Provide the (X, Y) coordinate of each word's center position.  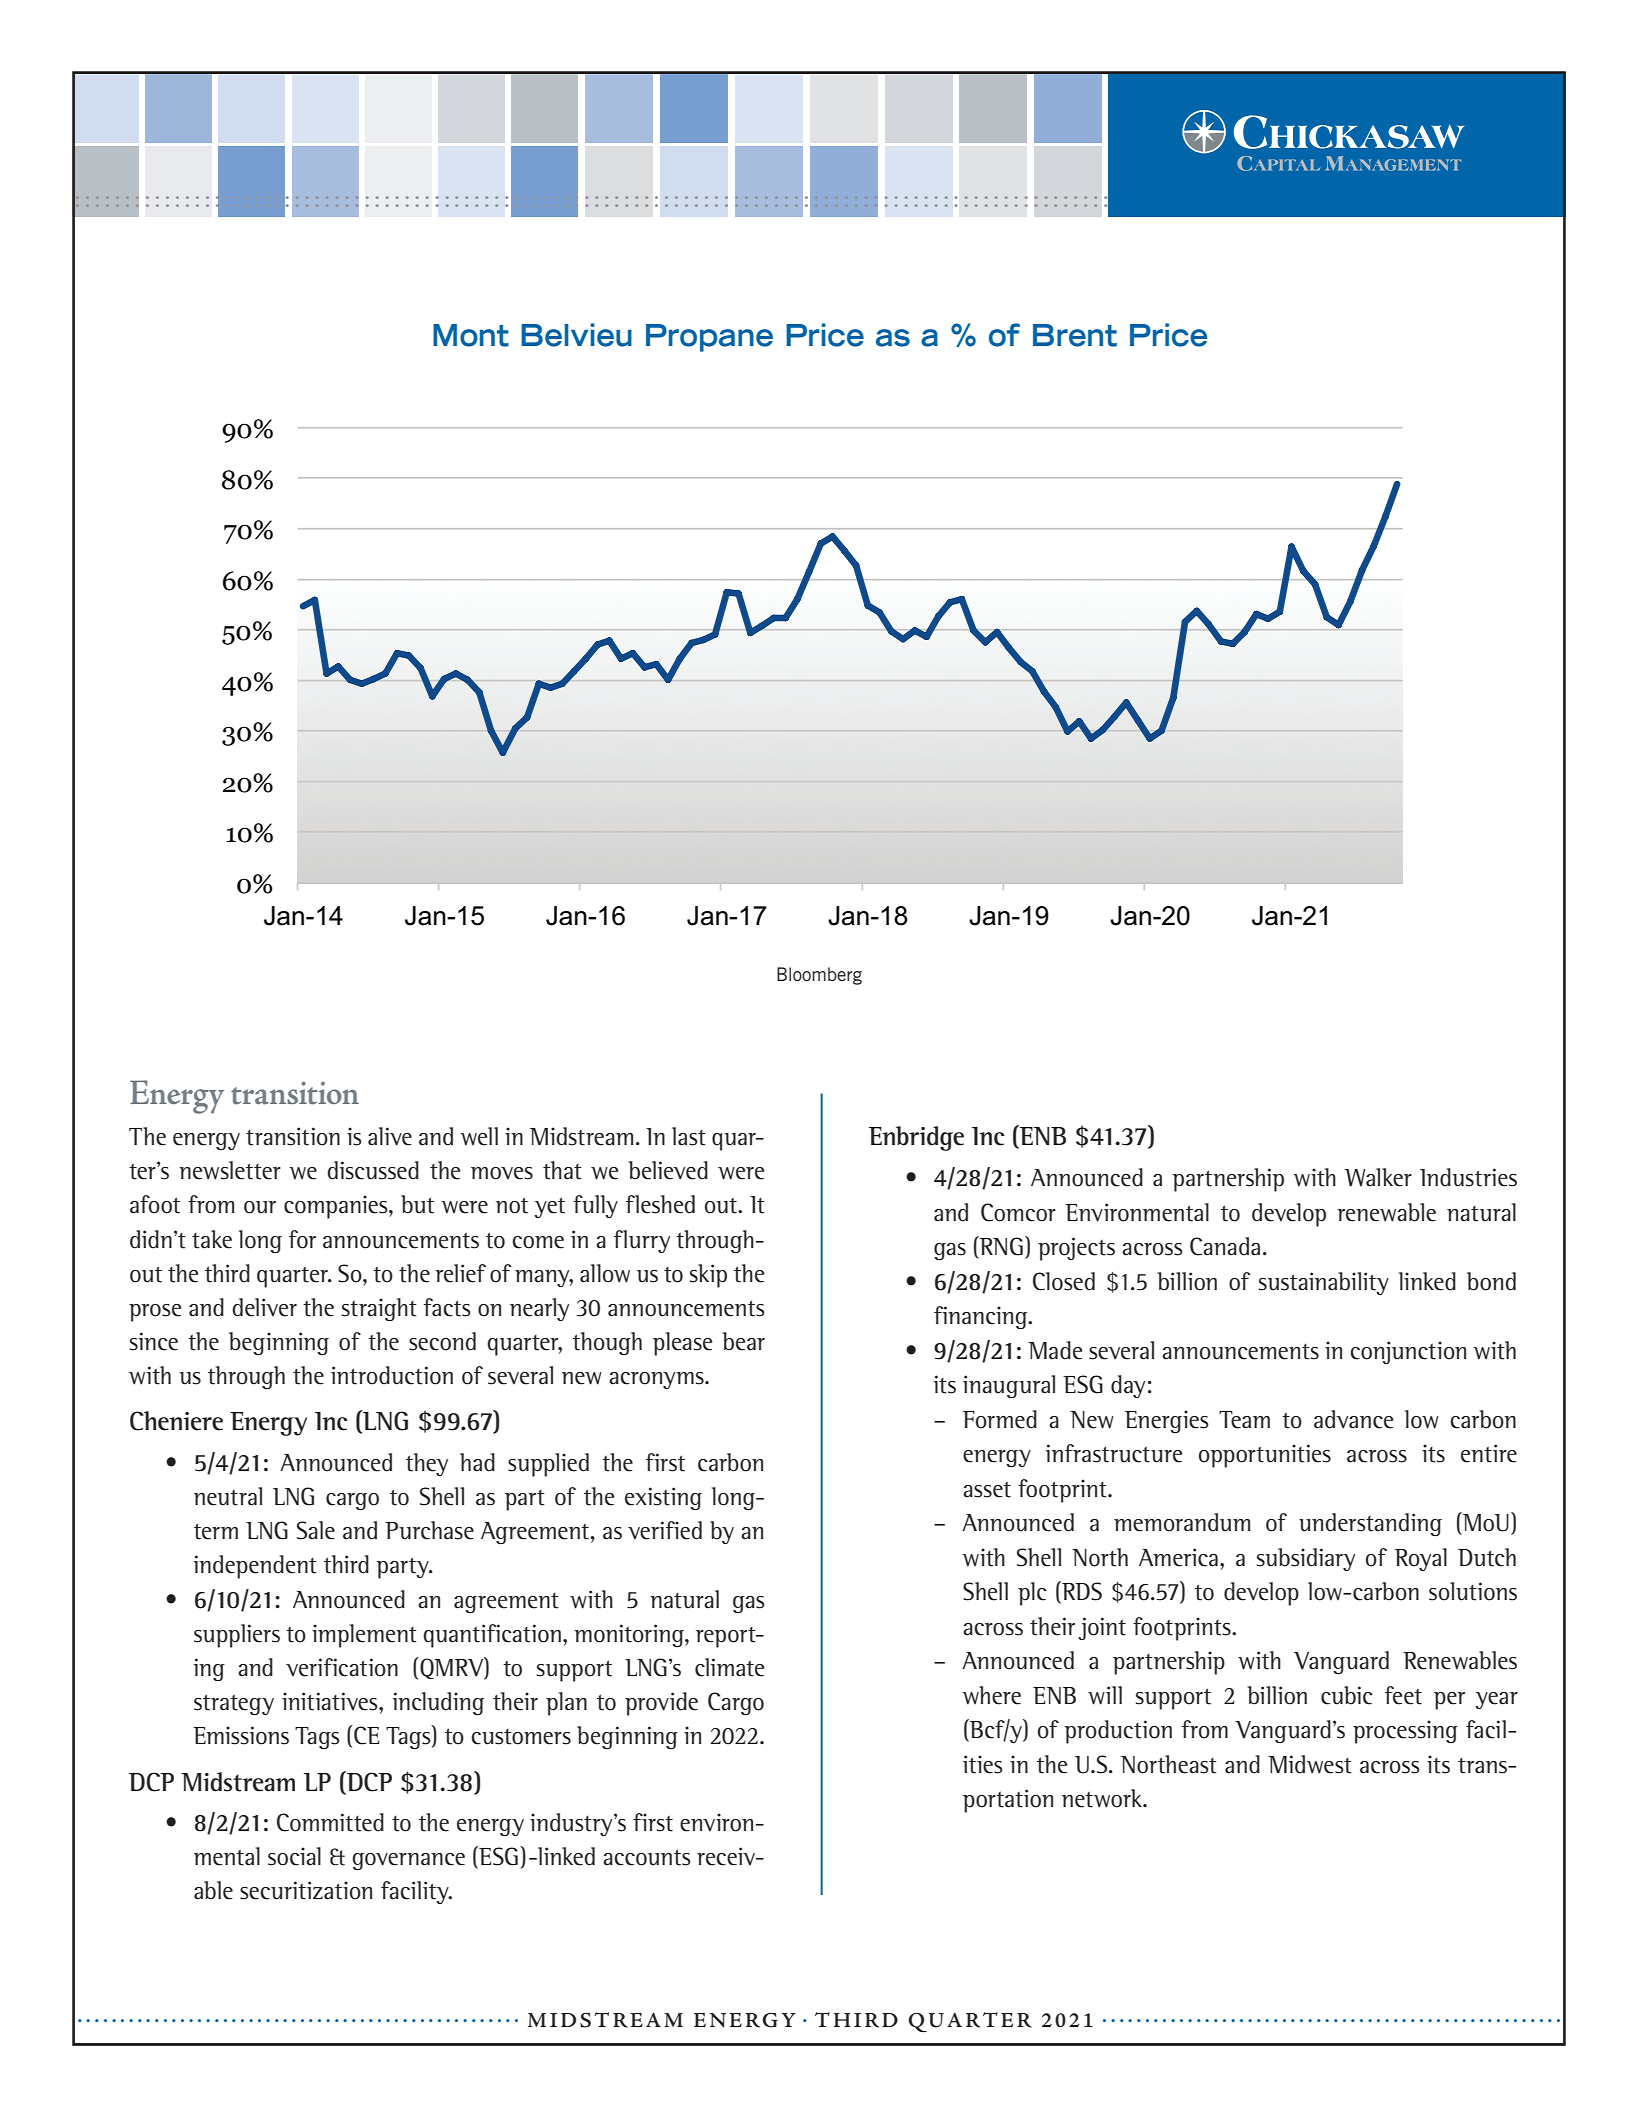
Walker (1378, 1177)
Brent (1075, 335)
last (689, 1136)
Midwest (1310, 1764)
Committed (330, 1822)
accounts (647, 1857)
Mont (471, 335)
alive (390, 1136)
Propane (709, 338)
